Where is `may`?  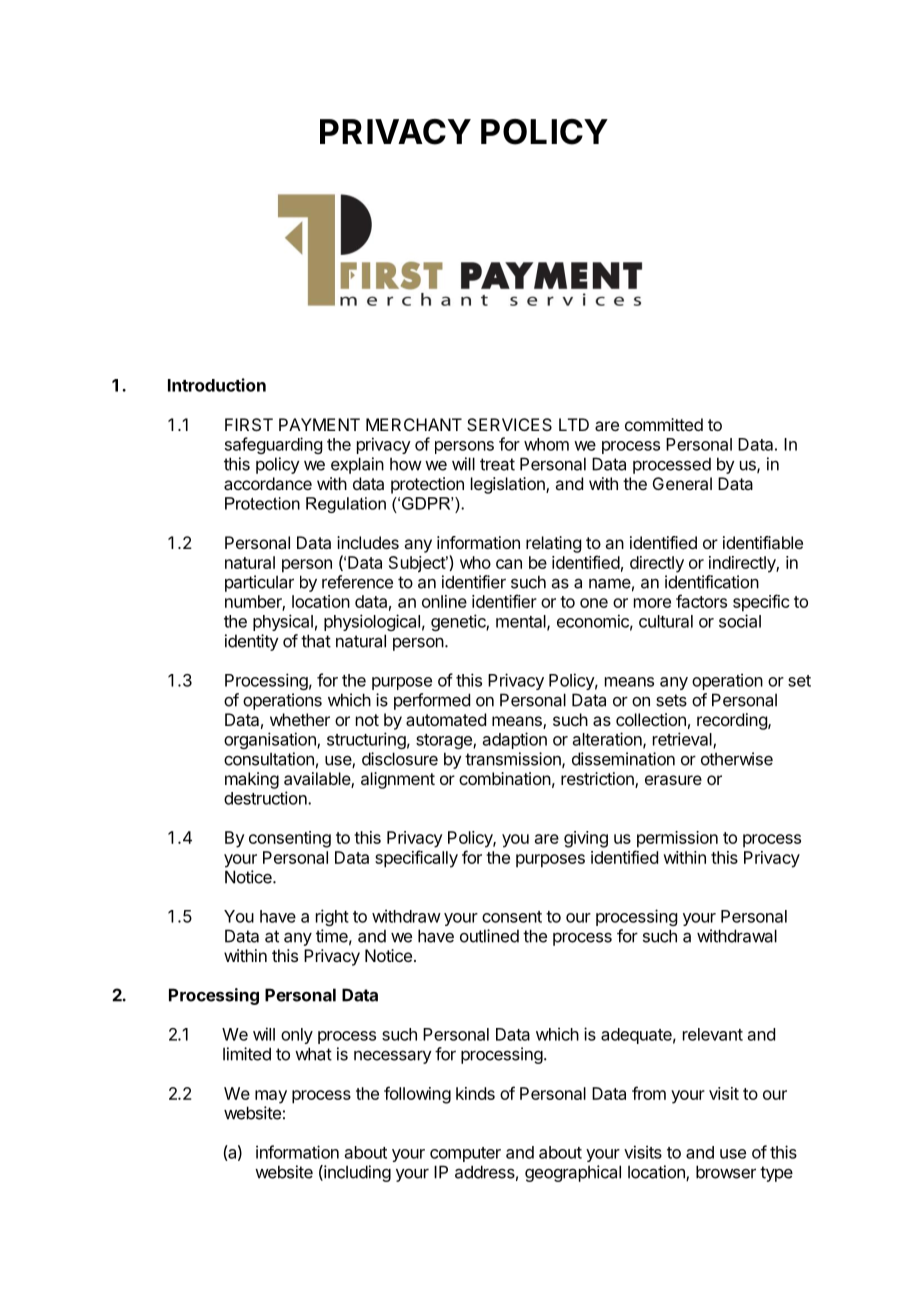
may is located at coordinates (271, 1097).
